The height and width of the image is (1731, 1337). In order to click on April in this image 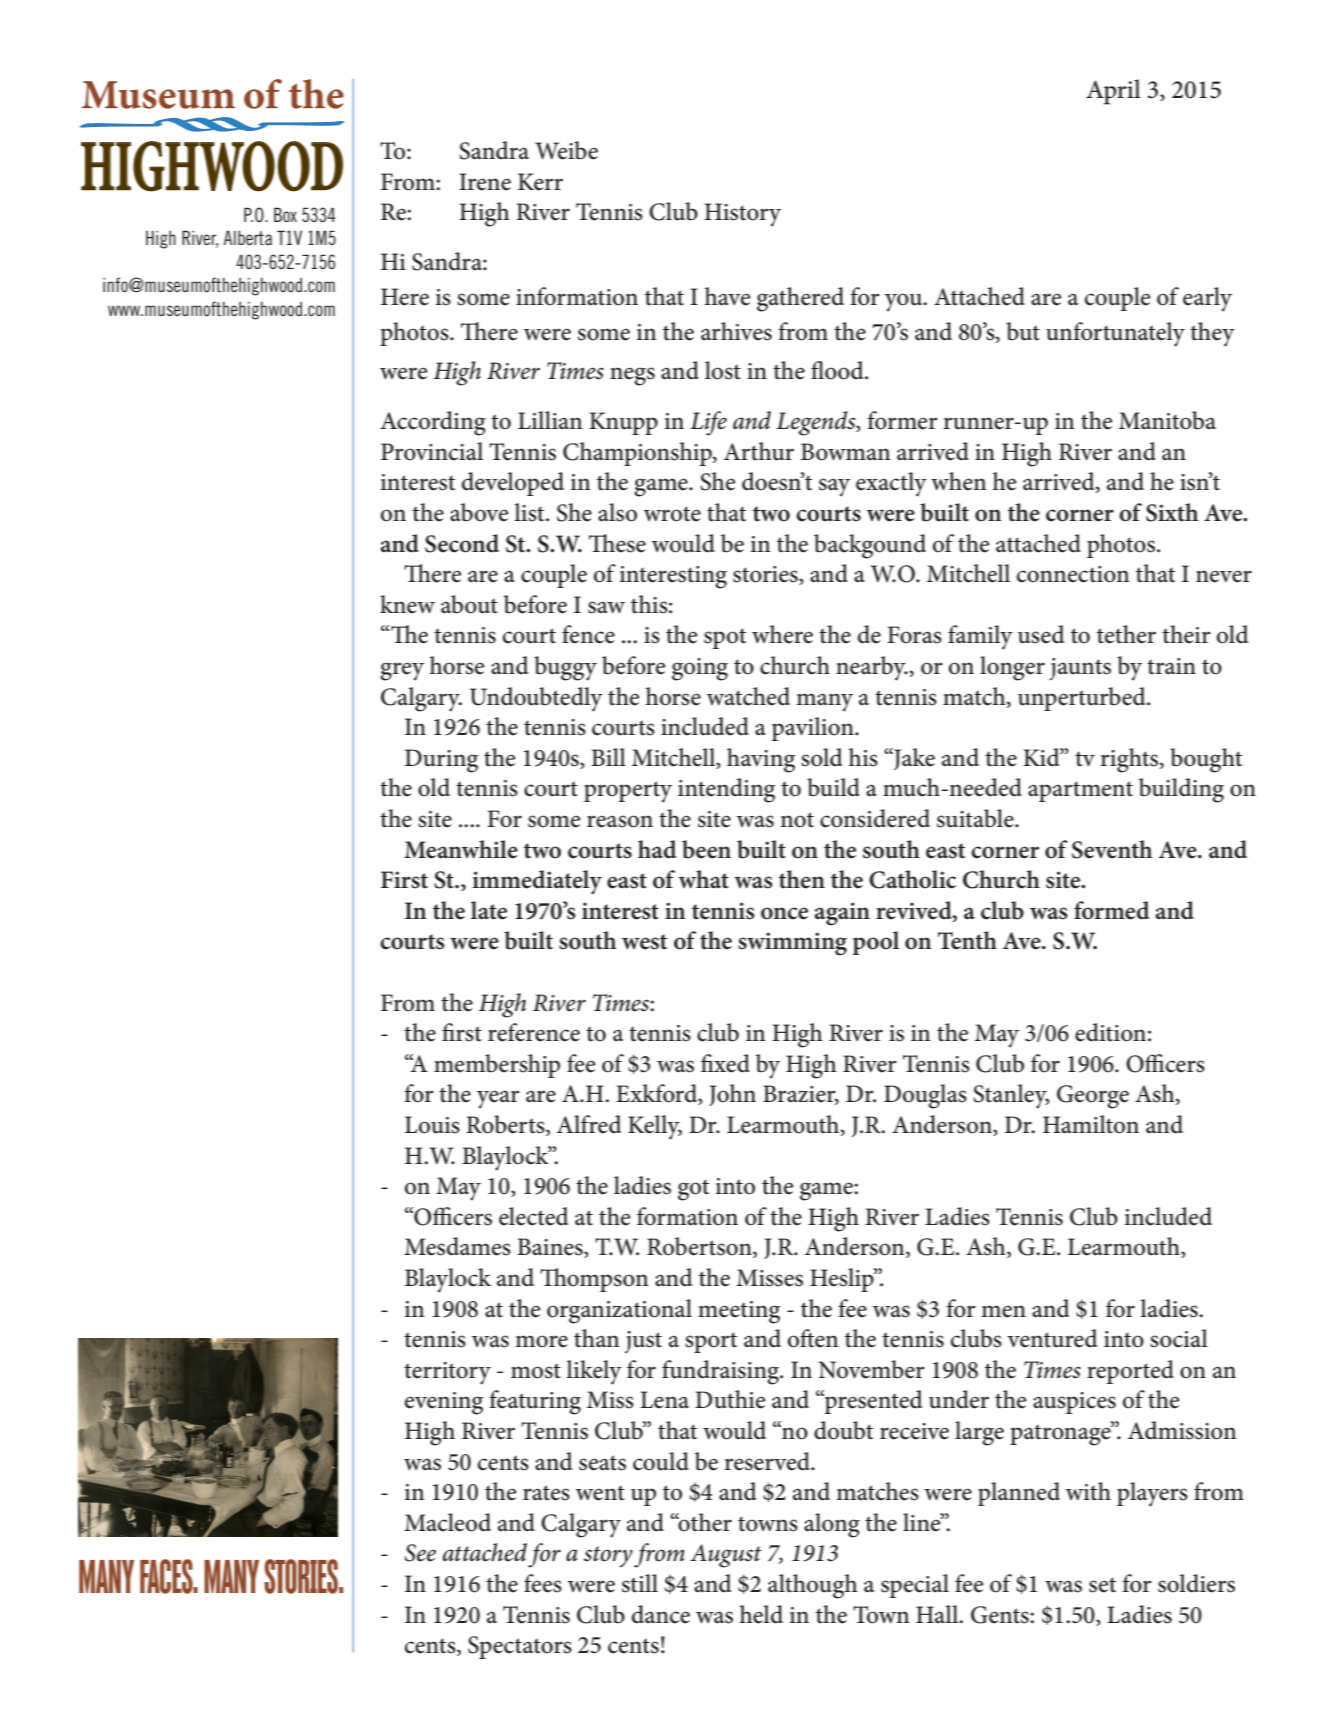, I will do `click(1113, 92)`.
